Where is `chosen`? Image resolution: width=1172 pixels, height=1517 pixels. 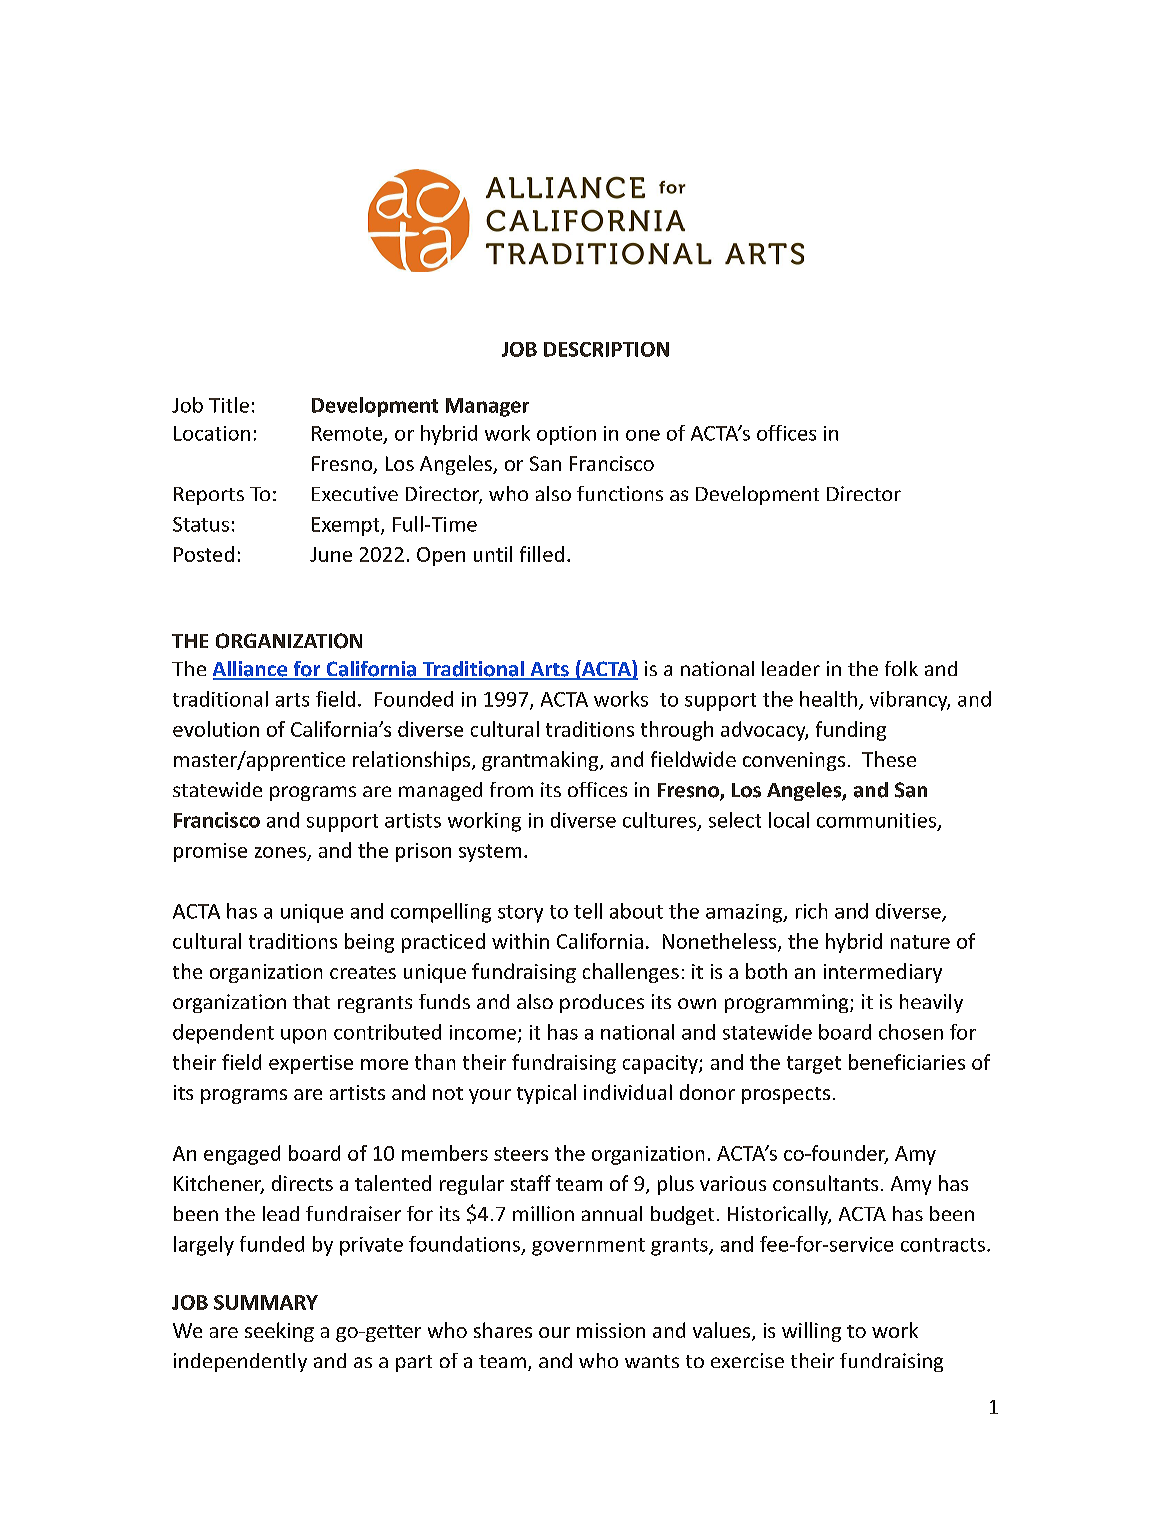
chosen is located at coordinates (911, 1032).
